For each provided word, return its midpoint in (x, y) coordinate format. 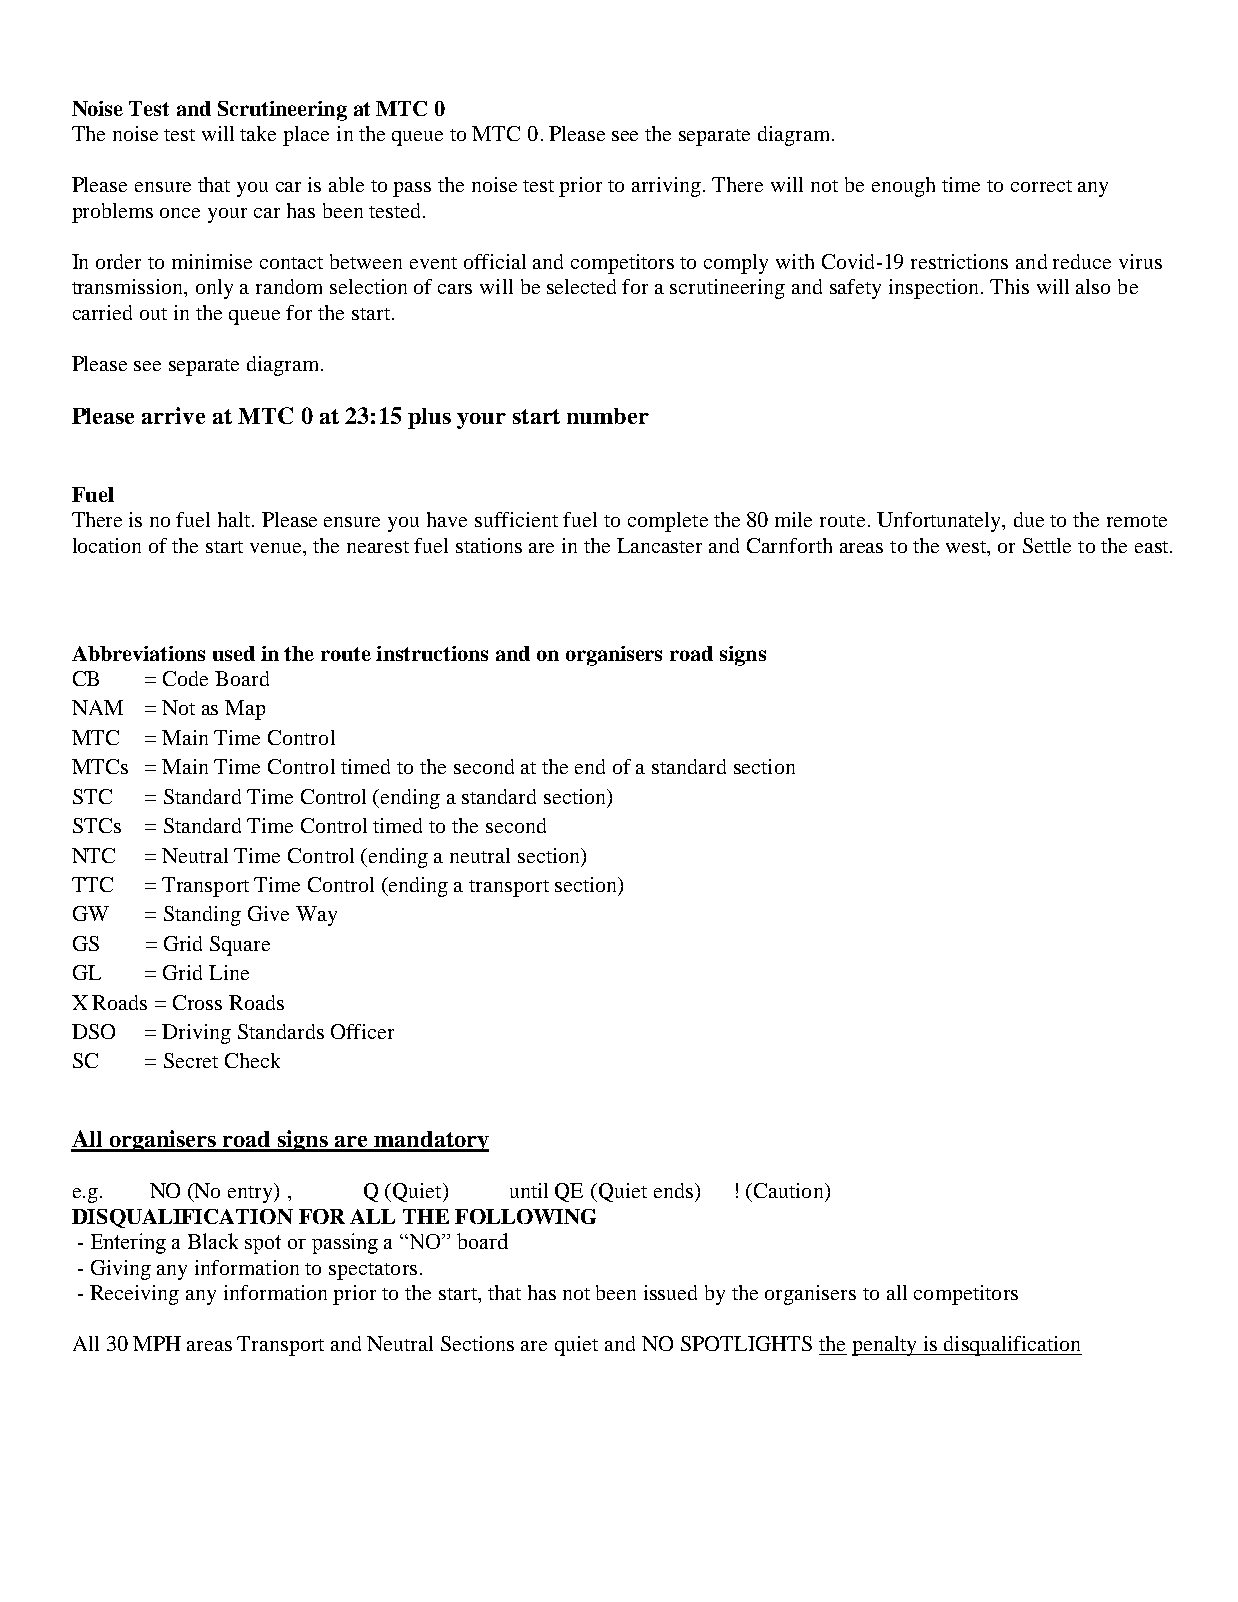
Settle (1047, 545)
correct (1041, 186)
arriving (668, 187)
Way (316, 916)
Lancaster (659, 545)
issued (670, 1292)
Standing (202, 916)
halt (235, 519)
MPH (157, 1343)
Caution (788, 1190)
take (258, 133)
